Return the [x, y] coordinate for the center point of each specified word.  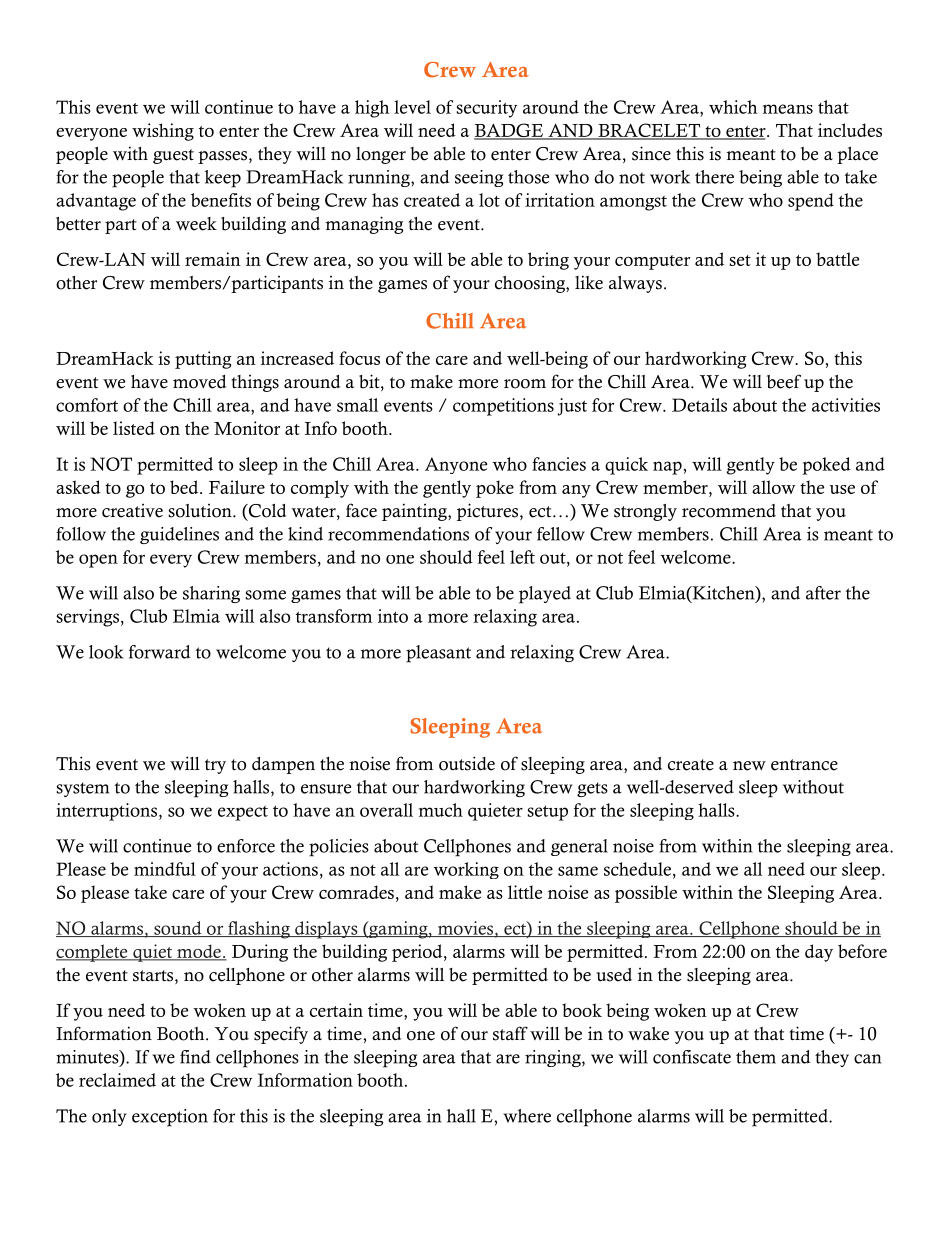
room [525, 384]
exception [170, 1118]
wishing [163, 132]
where [527, 1116]
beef [784, 381]
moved [199, 382]
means [788, 109]
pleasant [438, 654]
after [823, 593]
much [441, 810]
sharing [211, 594]
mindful [165, 869]
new [749, 766]
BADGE [510, 131]
